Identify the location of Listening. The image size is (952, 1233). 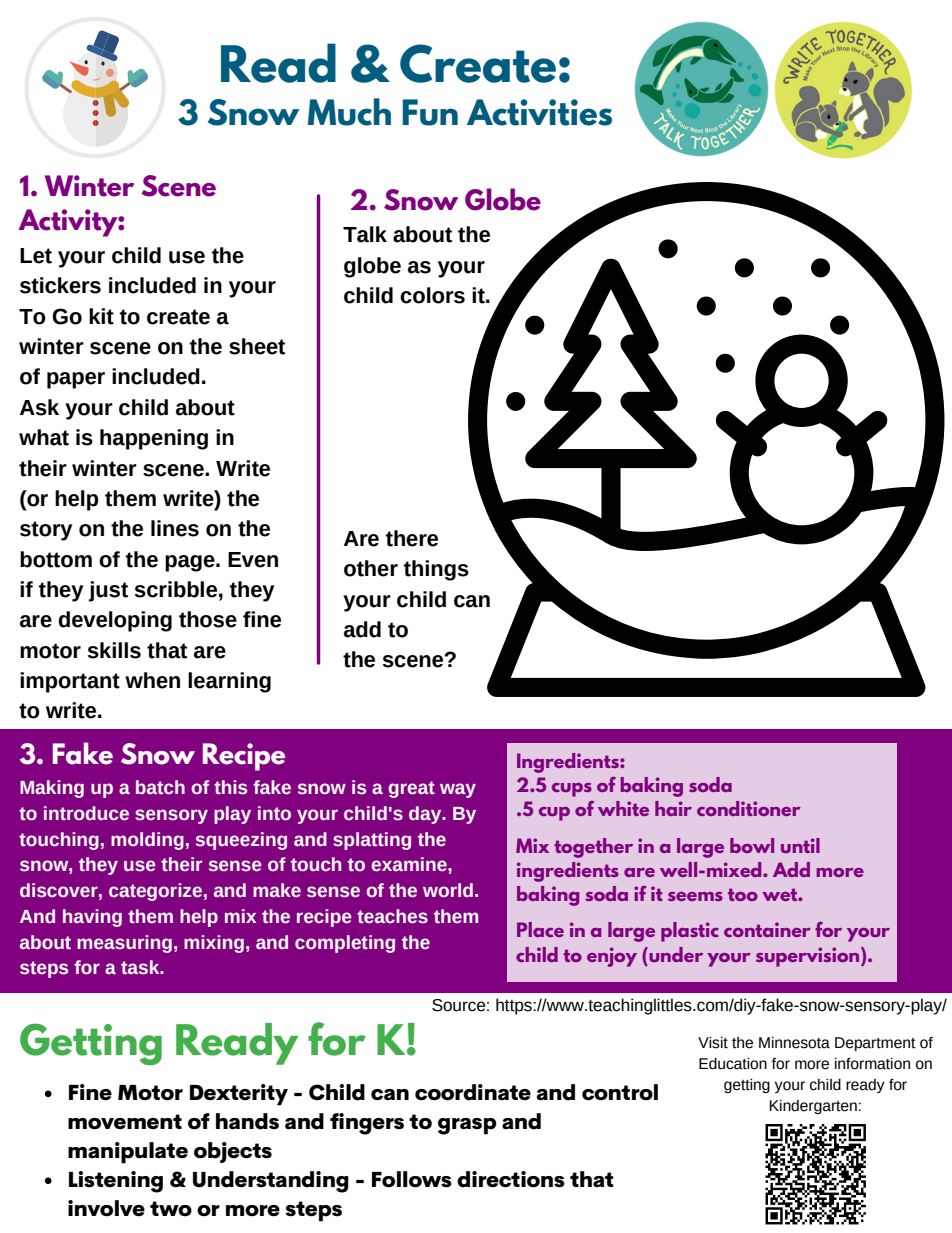
(116, 1182).
